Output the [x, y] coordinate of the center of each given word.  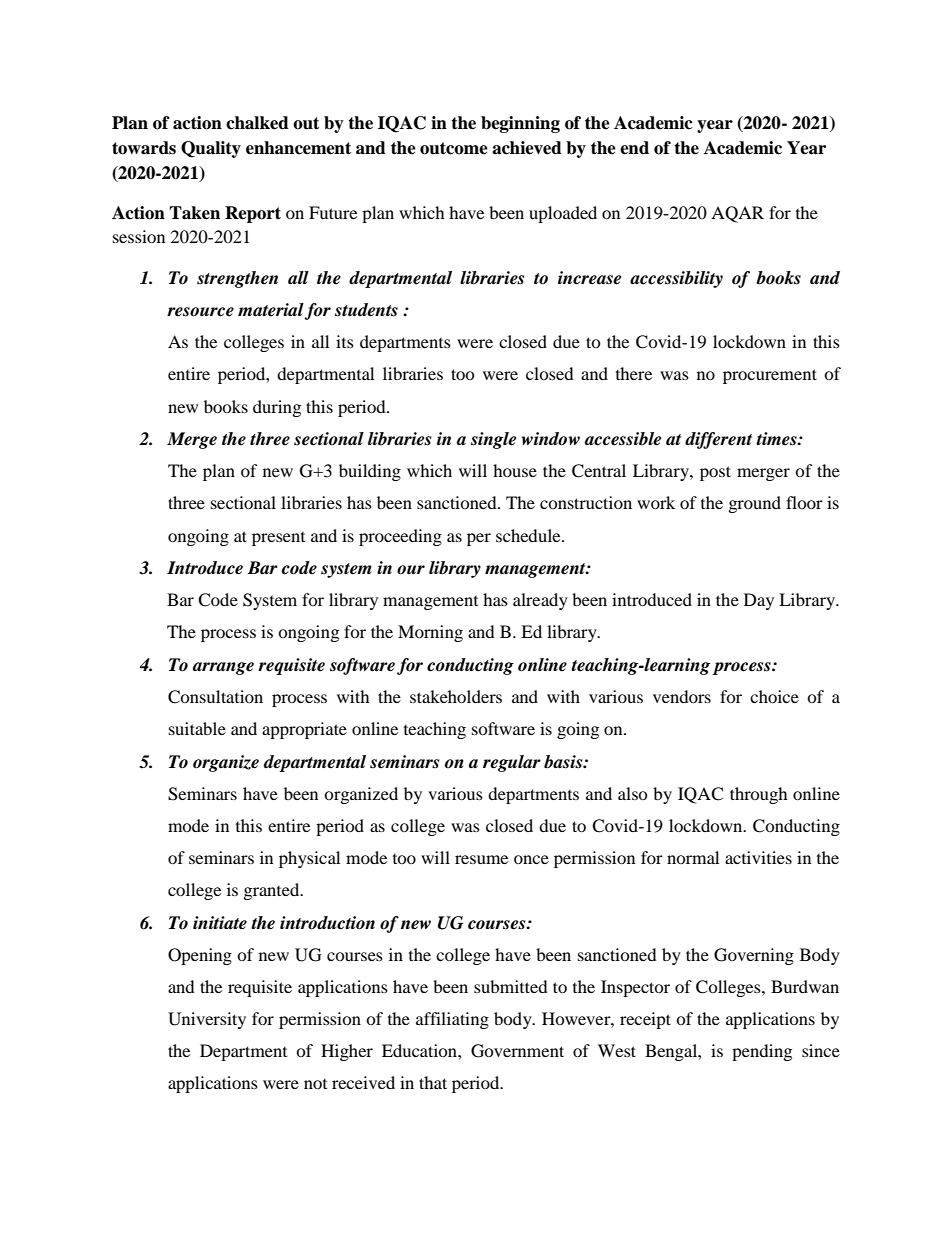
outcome [454, 148]
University [207, 1020]
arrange [223, 668]
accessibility [676, 279]
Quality [211, 149]
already [540, 601]
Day [759, 601]
